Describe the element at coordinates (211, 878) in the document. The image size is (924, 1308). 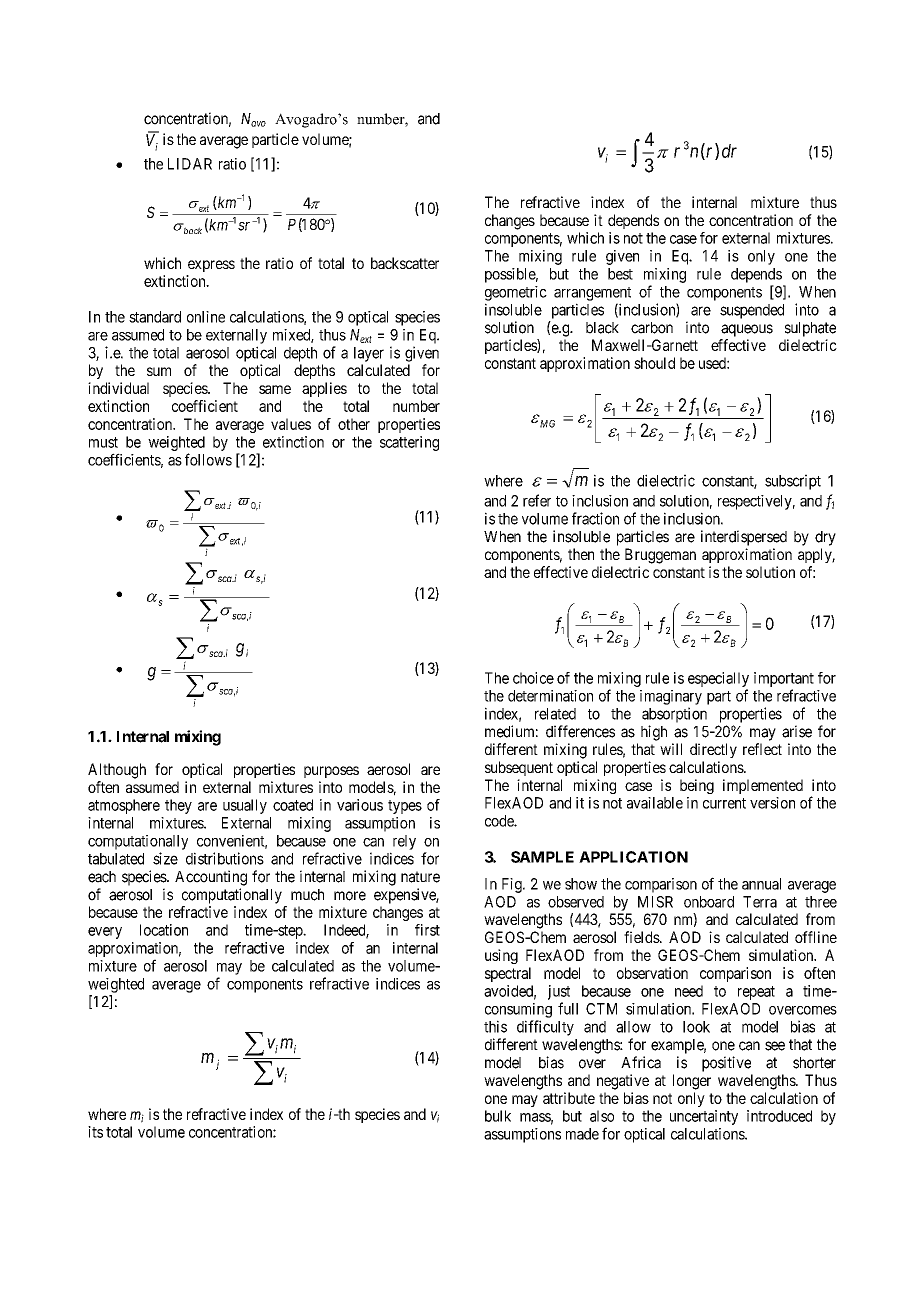
I see `Accounting` at that location.
